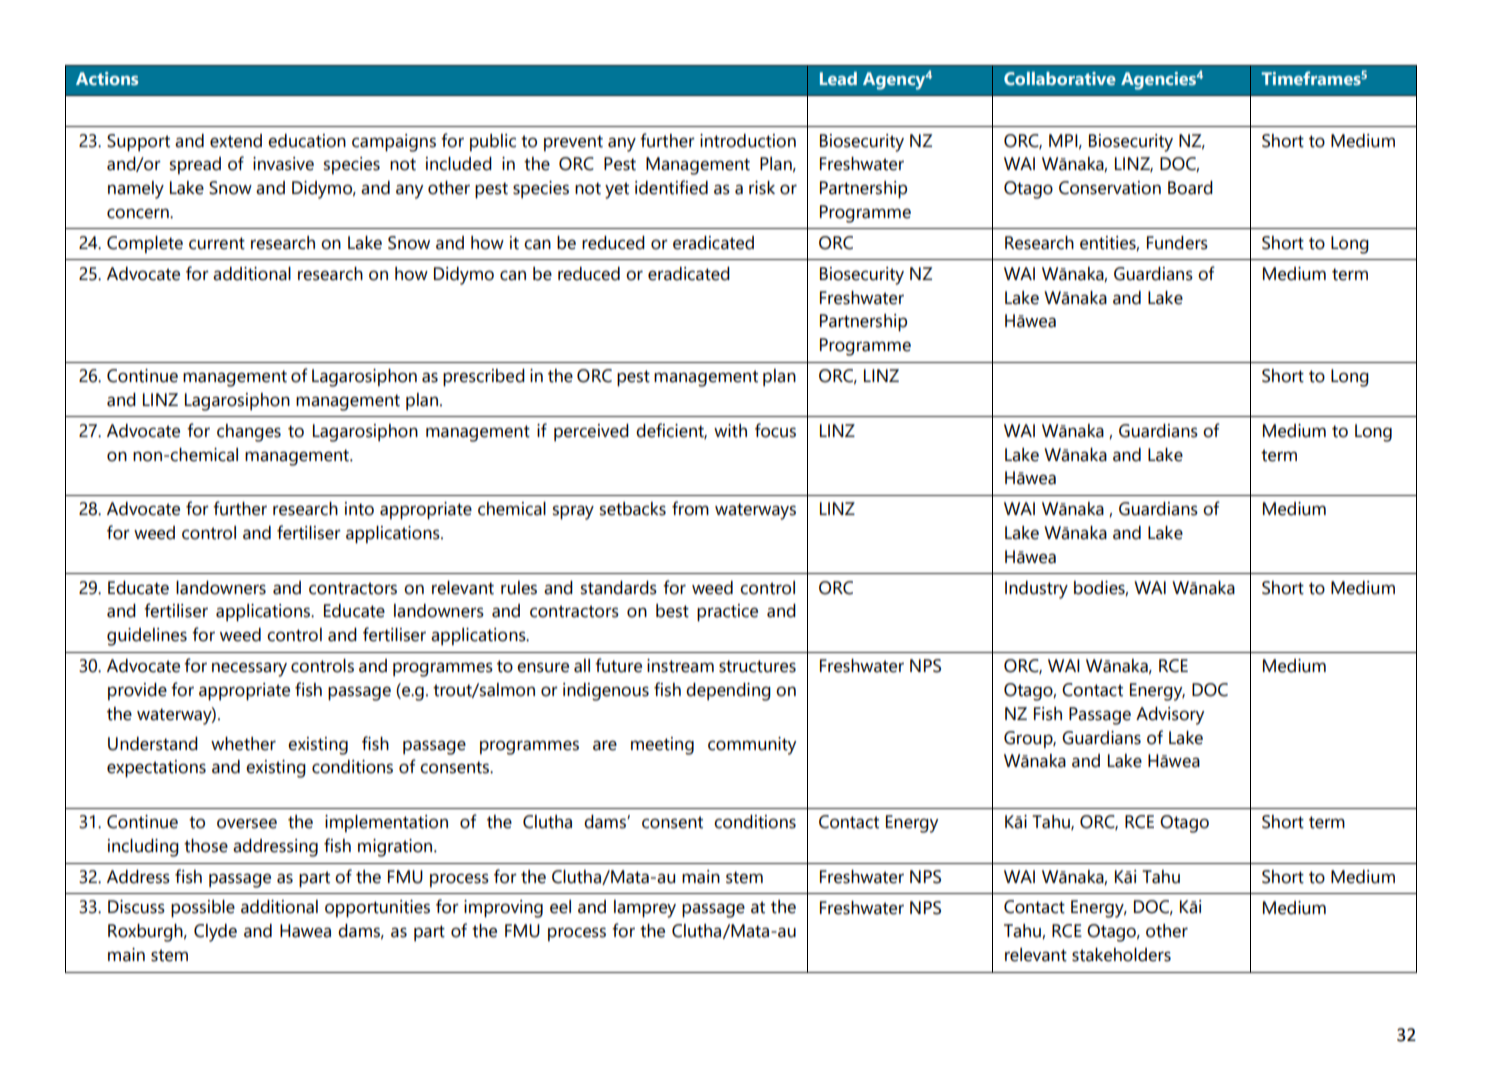 The image size is (1511, 1068). I want to click on setbacks, so click(633, 509).
